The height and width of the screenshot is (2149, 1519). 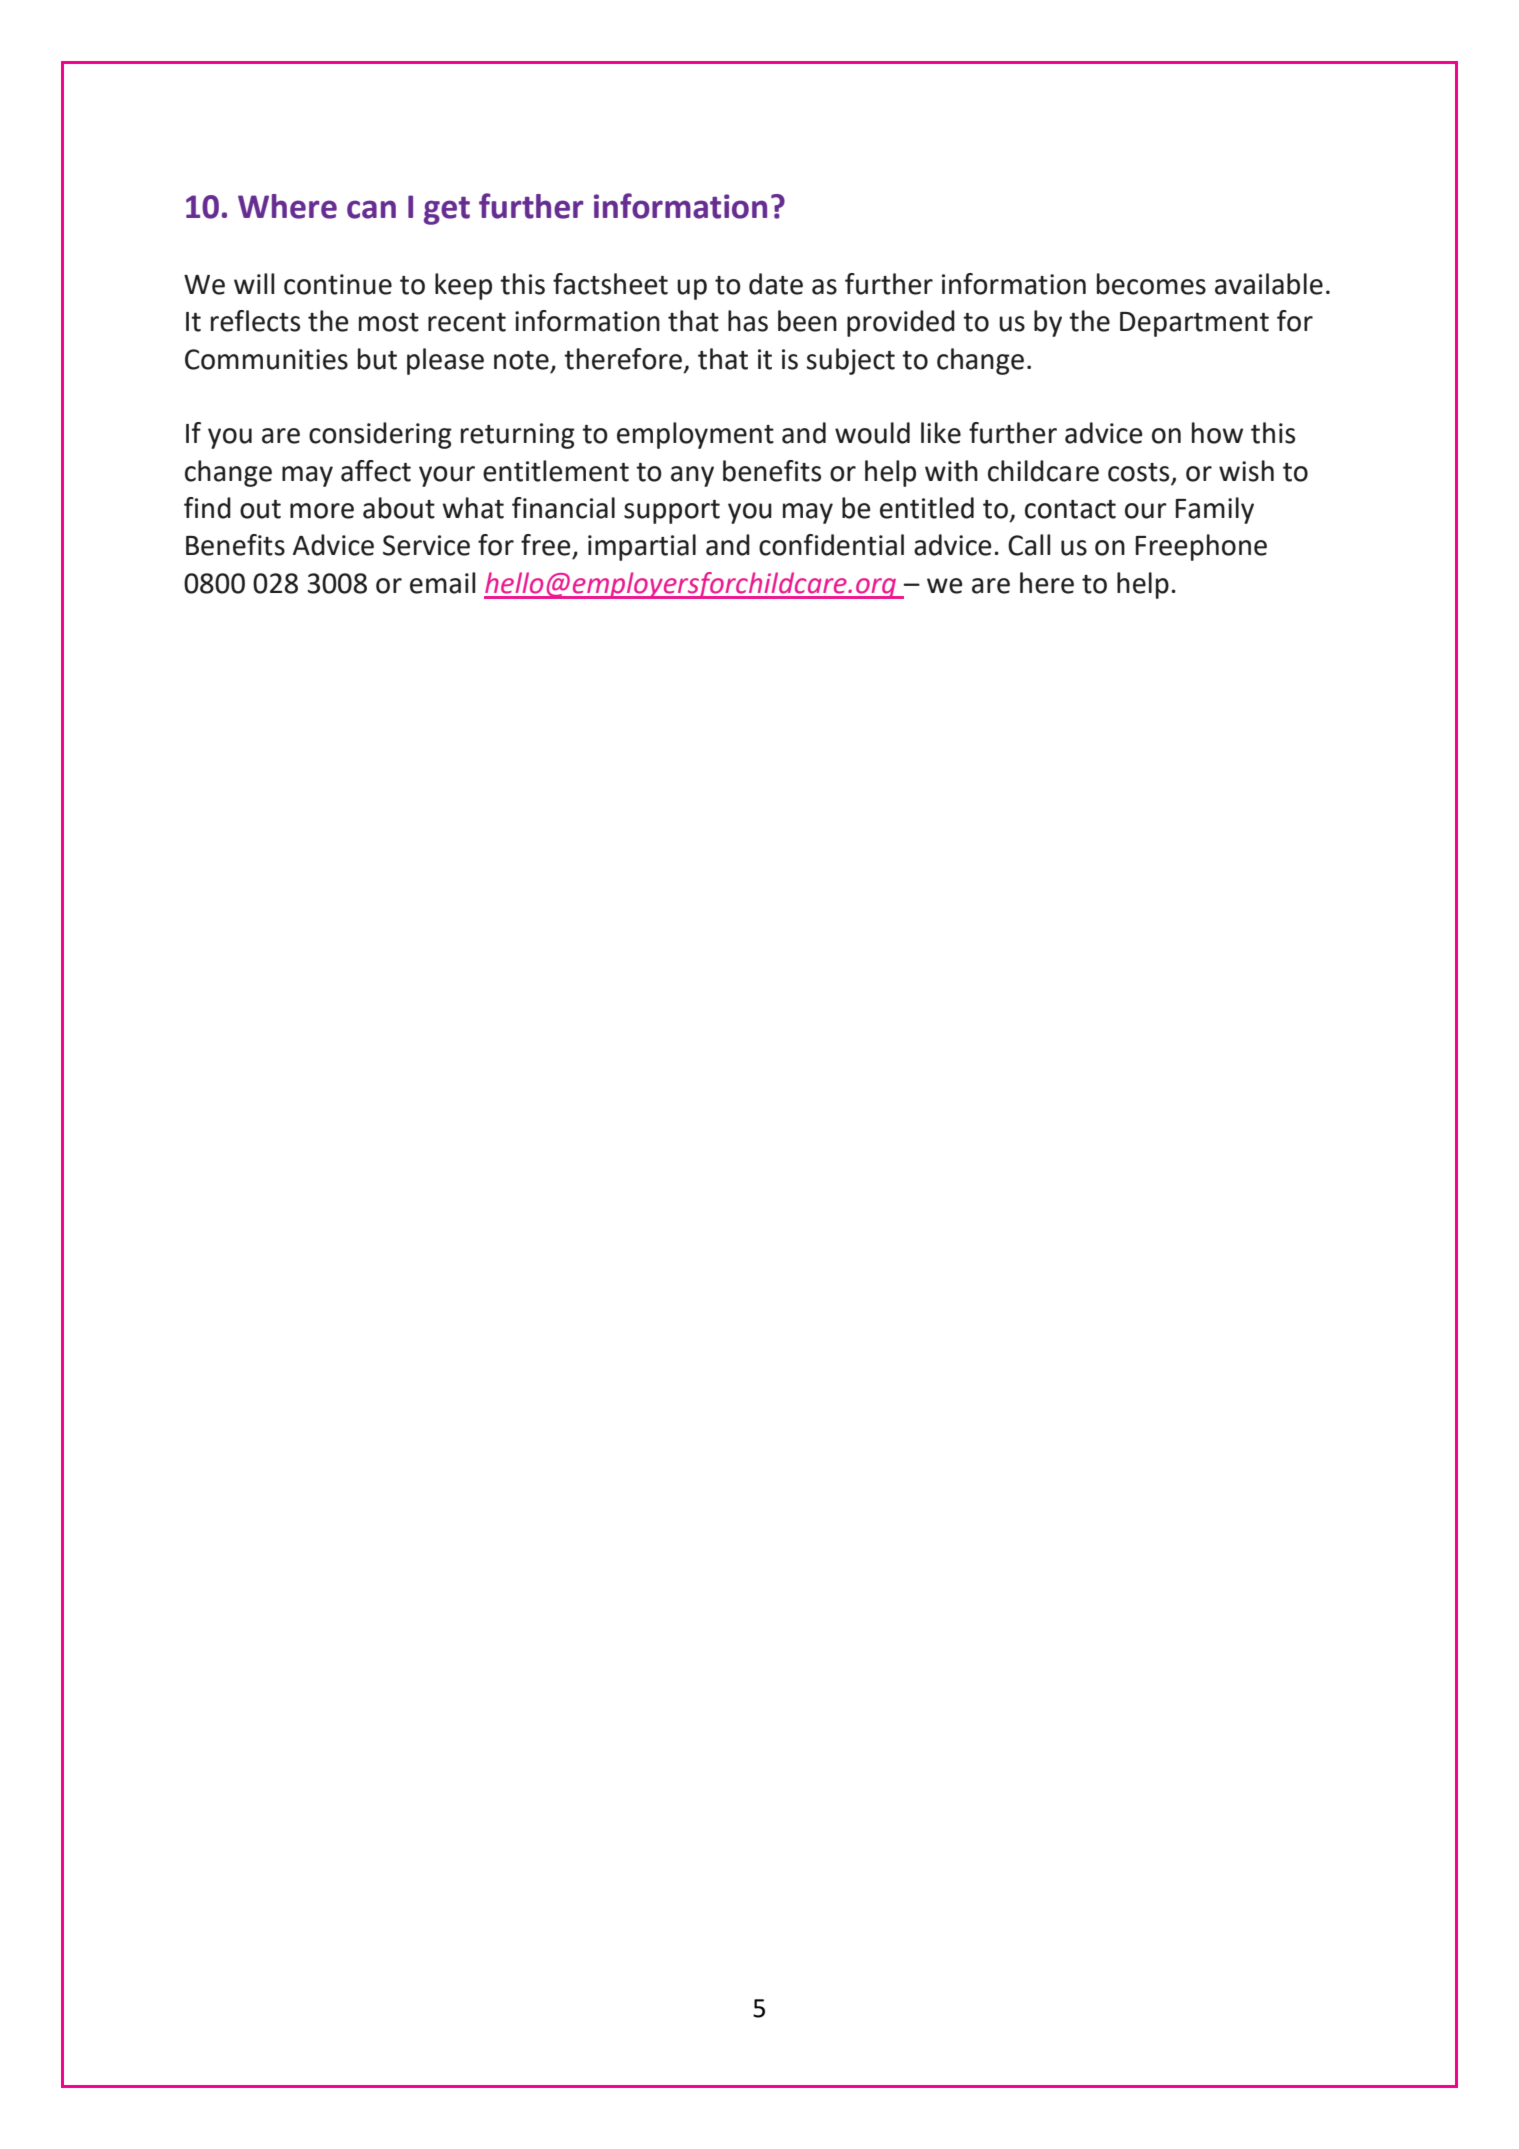 What do you see at coordinates (642, 547) in the screenshot?
I see `impartial` at bounding box center [642, 547].
